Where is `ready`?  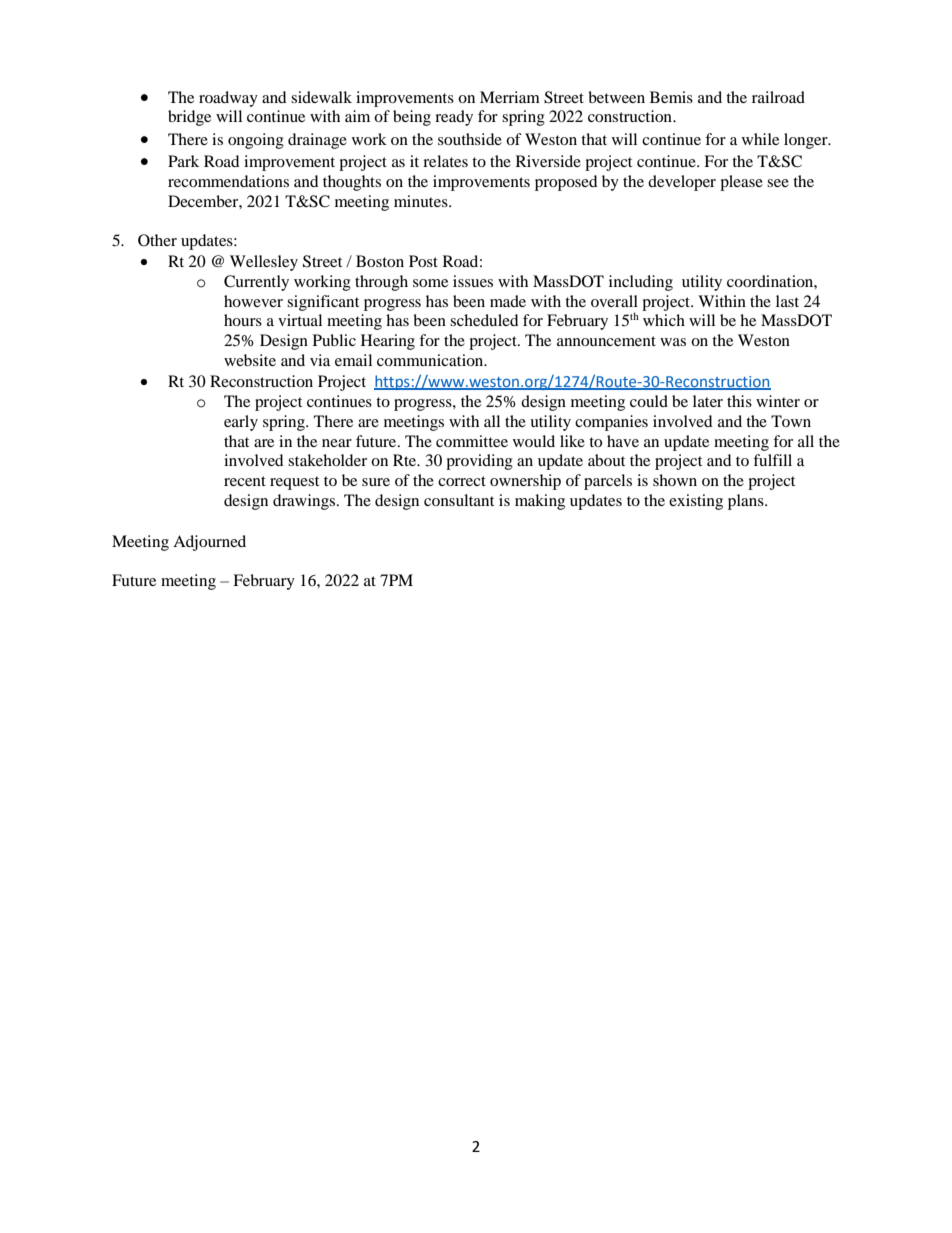
ready is located at coordinates (454, 118).
